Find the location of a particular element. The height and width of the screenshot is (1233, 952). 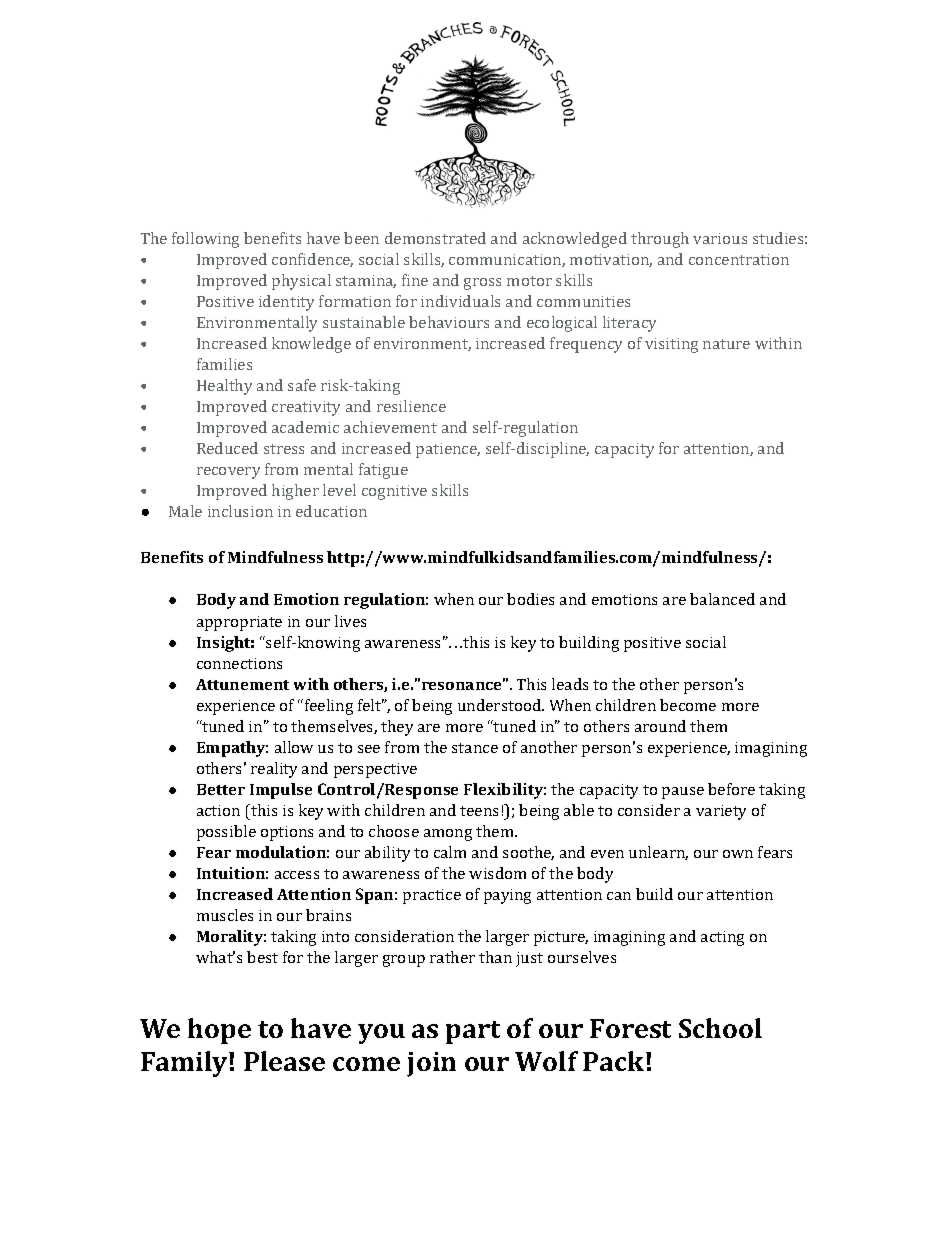

hope is located at coordinates (219, 1031).
